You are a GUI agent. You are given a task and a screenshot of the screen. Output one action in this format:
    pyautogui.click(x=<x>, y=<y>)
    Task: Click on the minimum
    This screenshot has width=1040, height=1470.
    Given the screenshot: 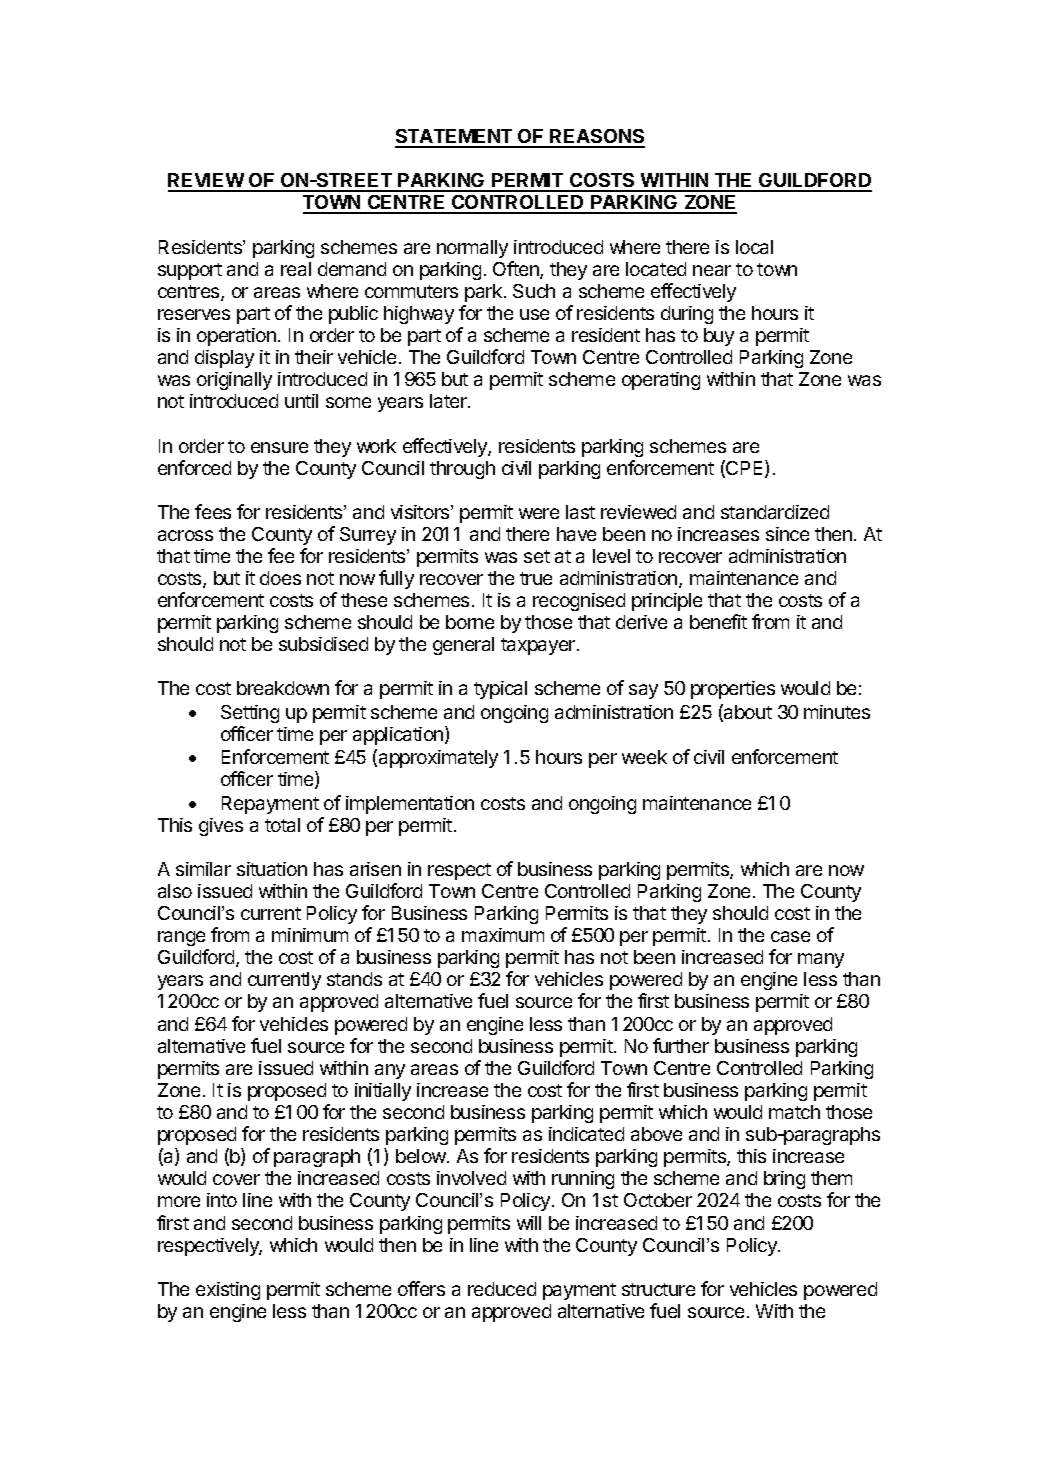 What is the action you would take?
    pyautogui.click(x=310, y=935)
